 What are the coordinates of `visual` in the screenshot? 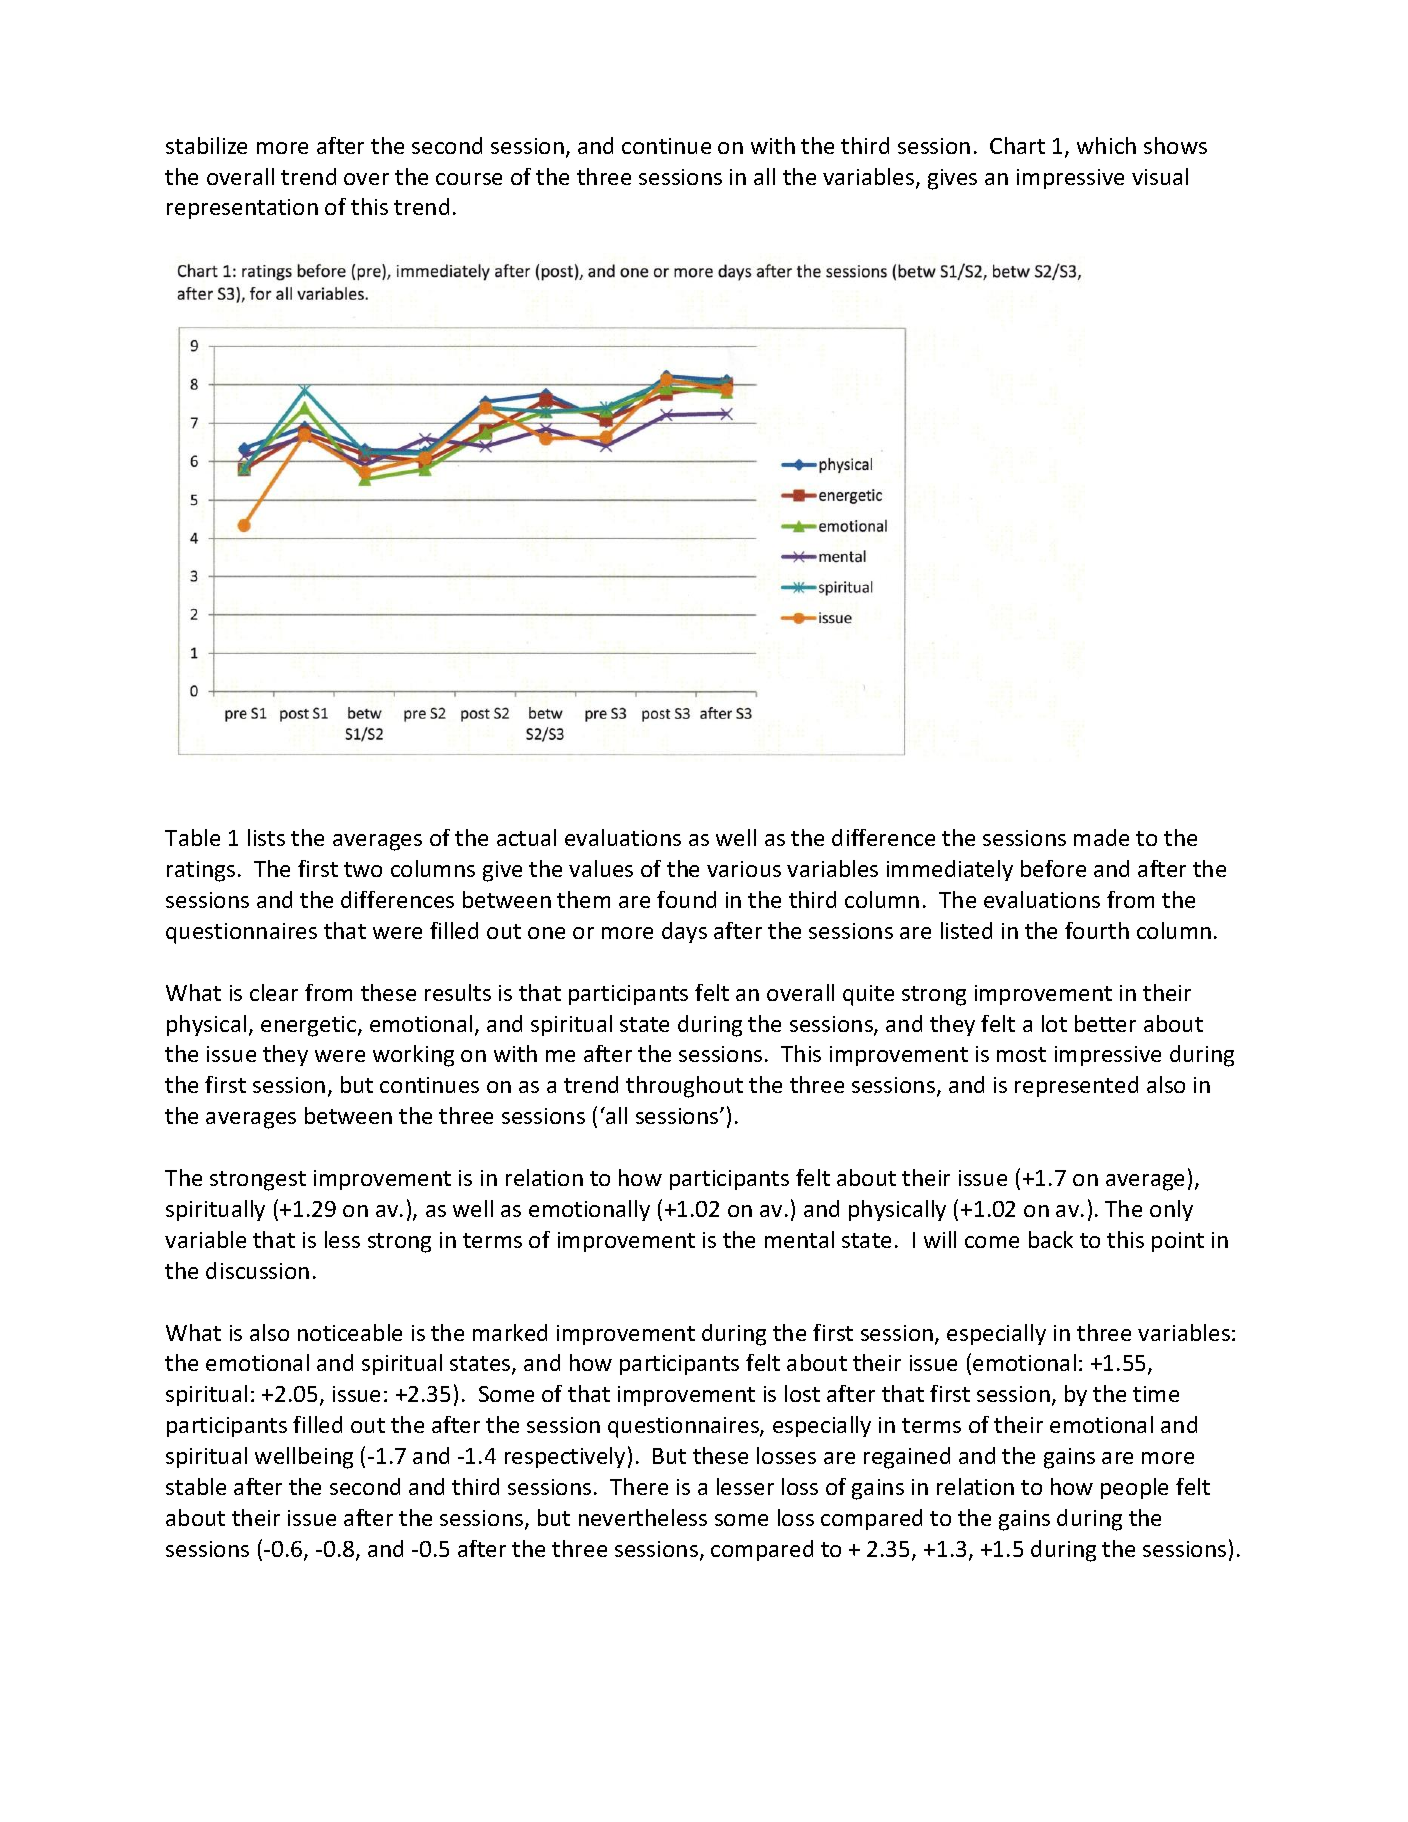 It's located at (1160, 176).
